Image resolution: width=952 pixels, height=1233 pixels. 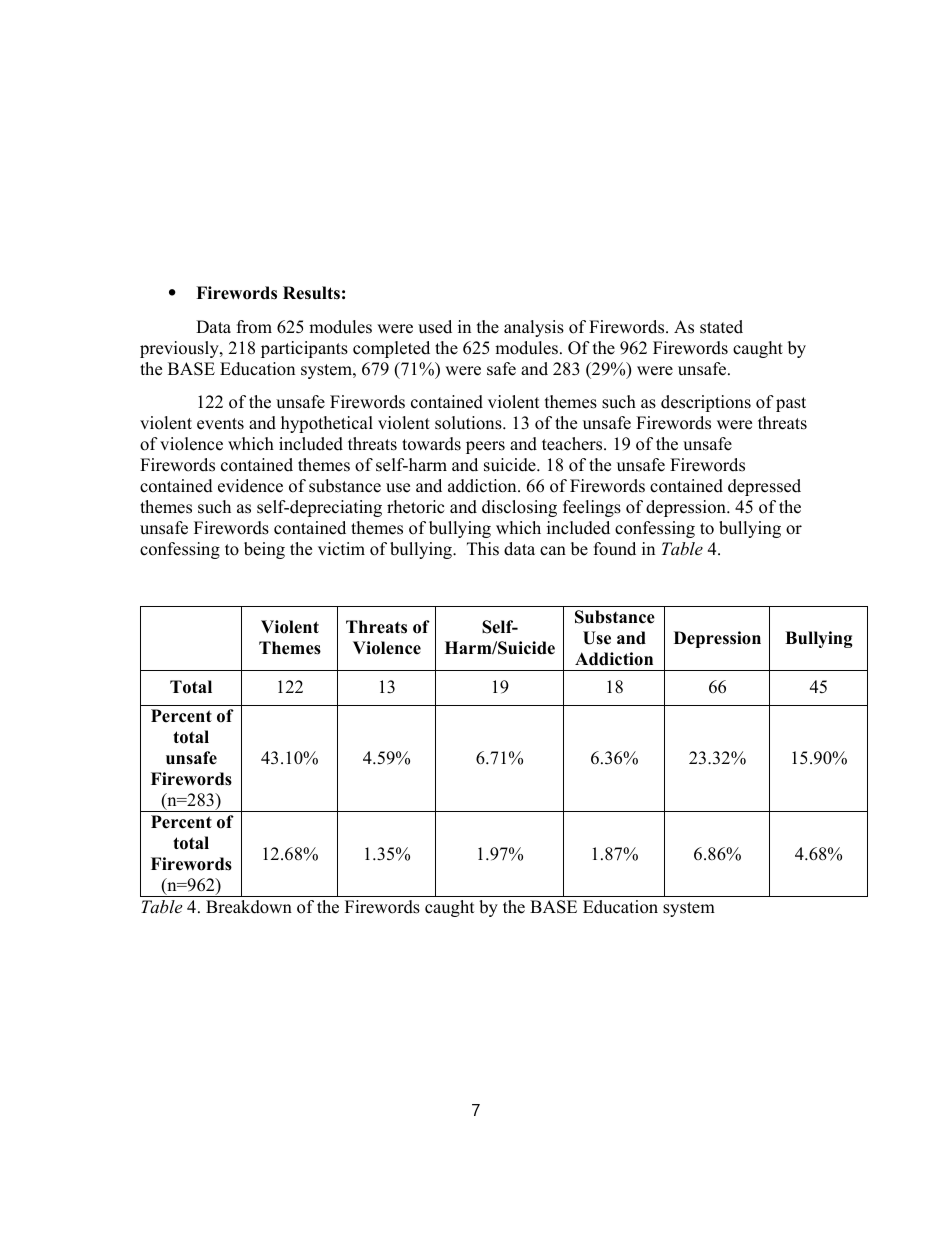 What do you see at coordinates (254, 327) in the screenshot?
I see `from` at bounding box center [254, 327].
